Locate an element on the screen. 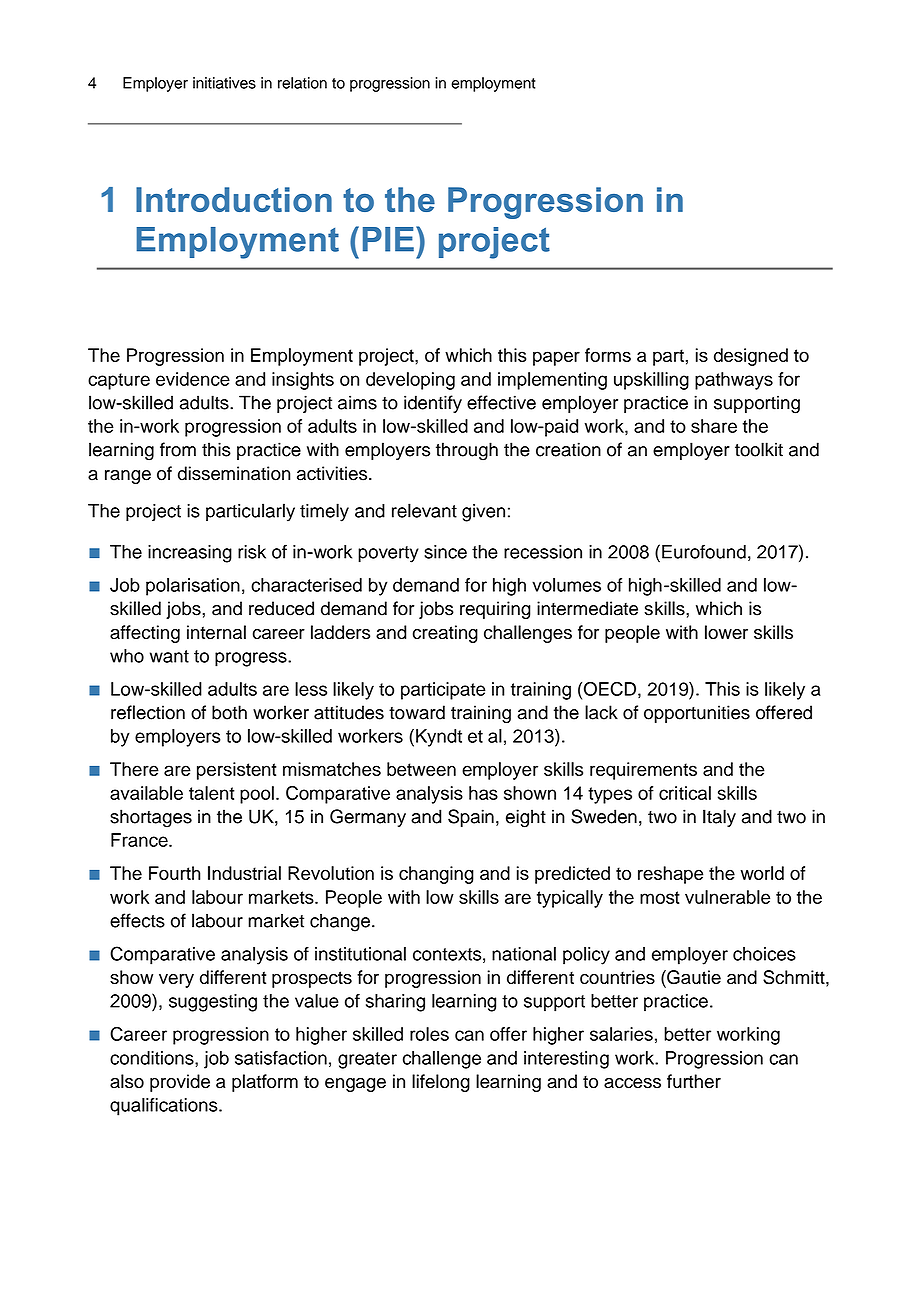  Italy is located at coordinates (719, 818).
